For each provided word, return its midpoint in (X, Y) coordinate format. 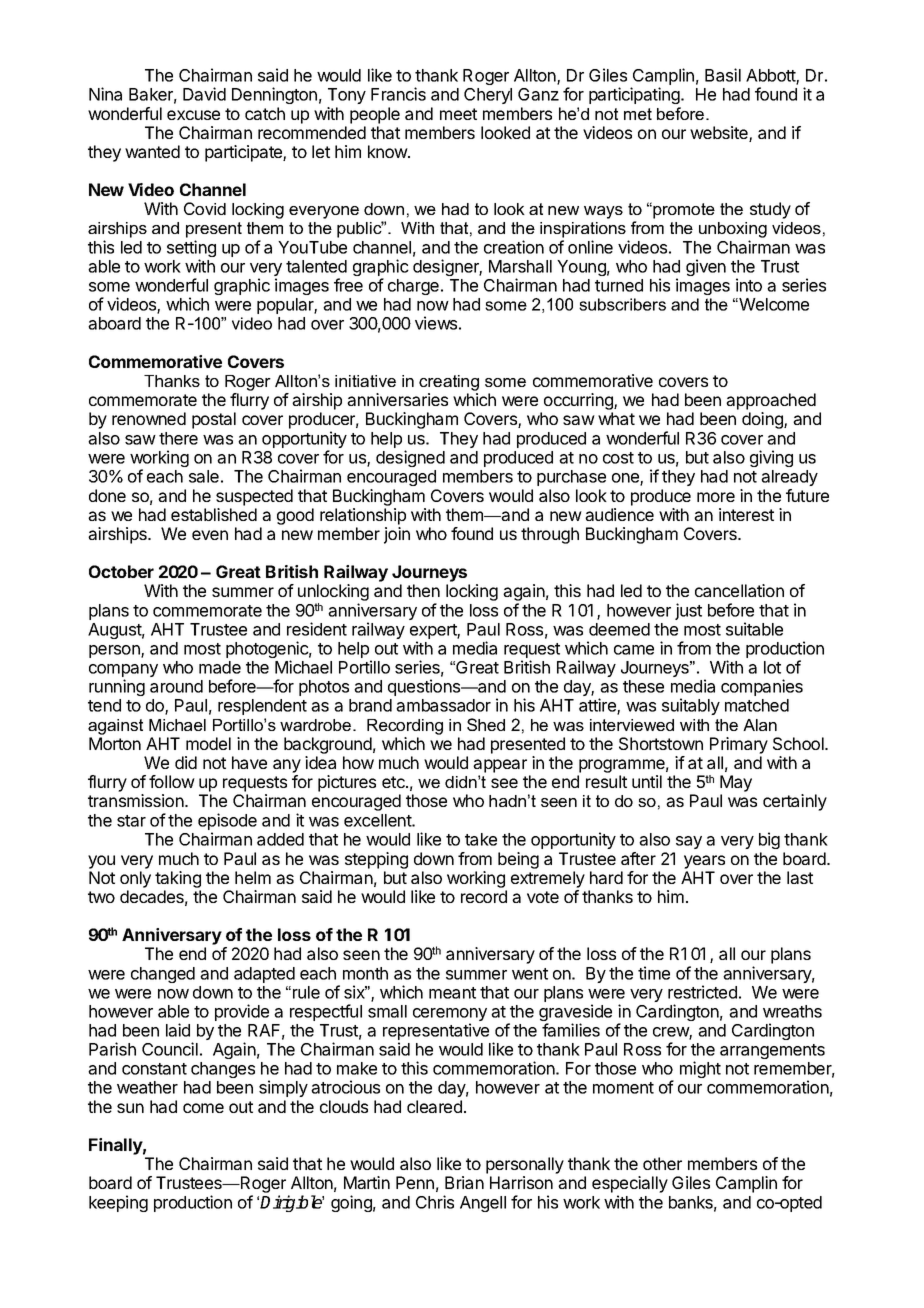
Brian (464, 1182)
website (720, 134)
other (662, 1163)
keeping (118, 1203)
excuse (193, 115)
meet (458, 114)
